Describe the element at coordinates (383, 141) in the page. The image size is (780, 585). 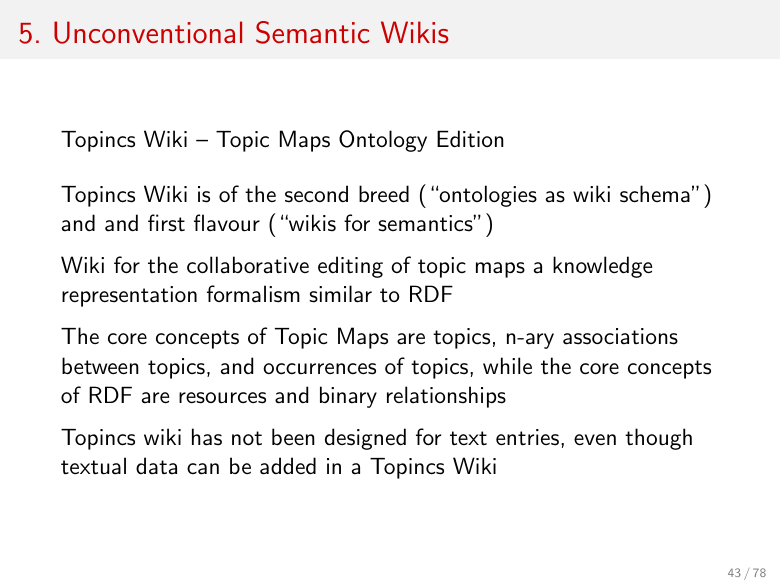
I see `Ontology` at that location.
